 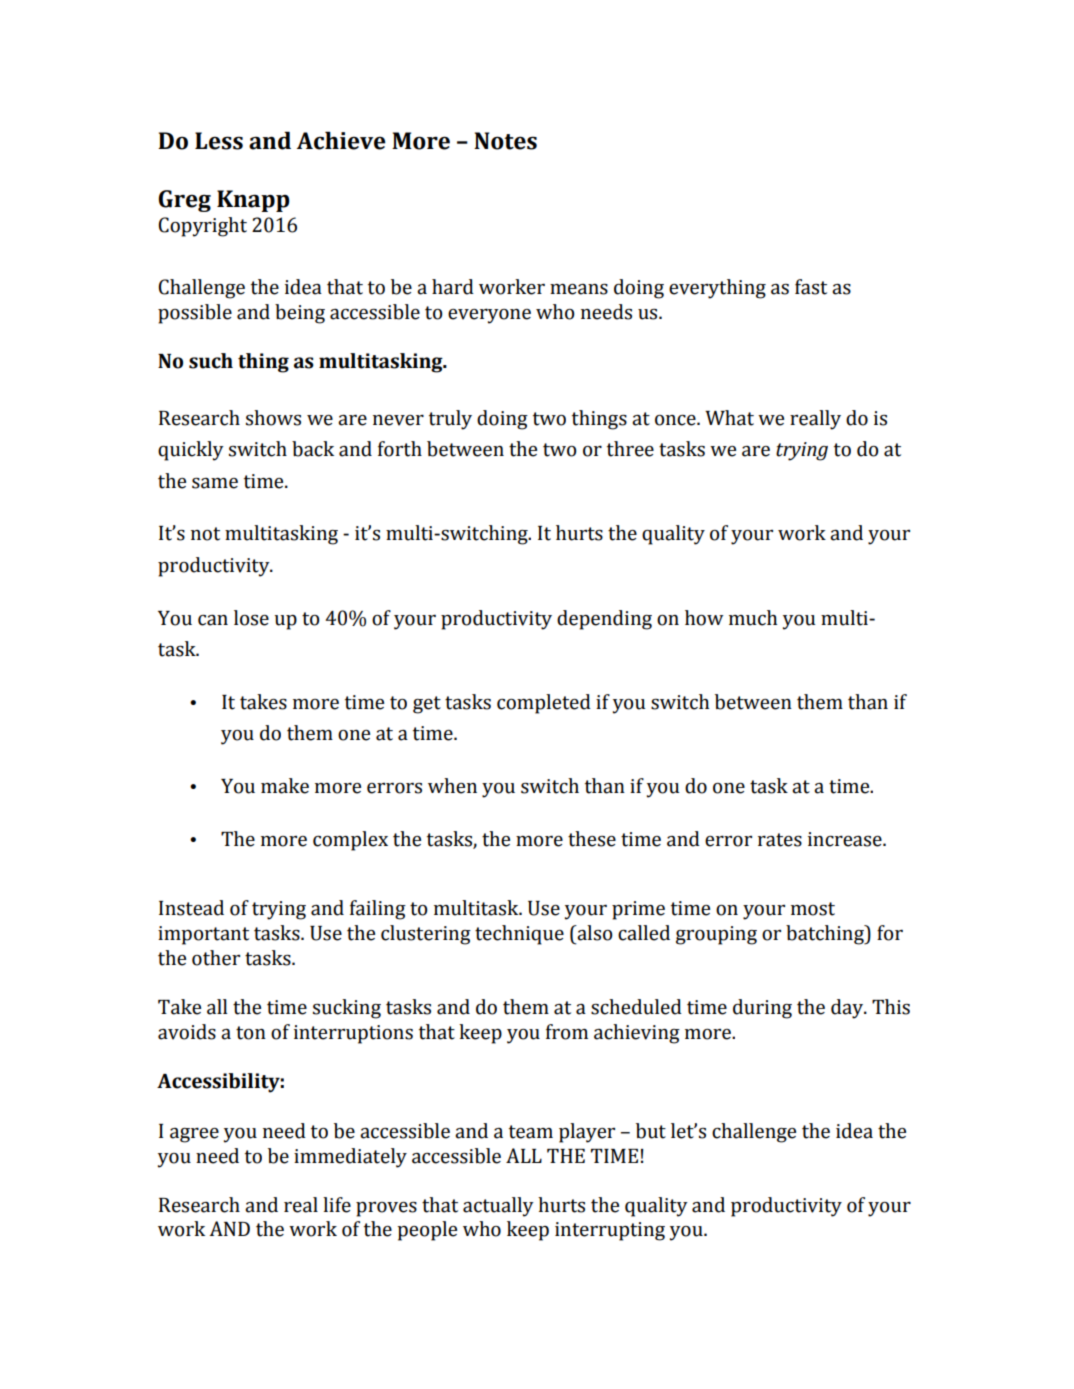 What do you see at coordinates (811, 287) in the page?
I see `fast` at bounding box center [811, 287].
